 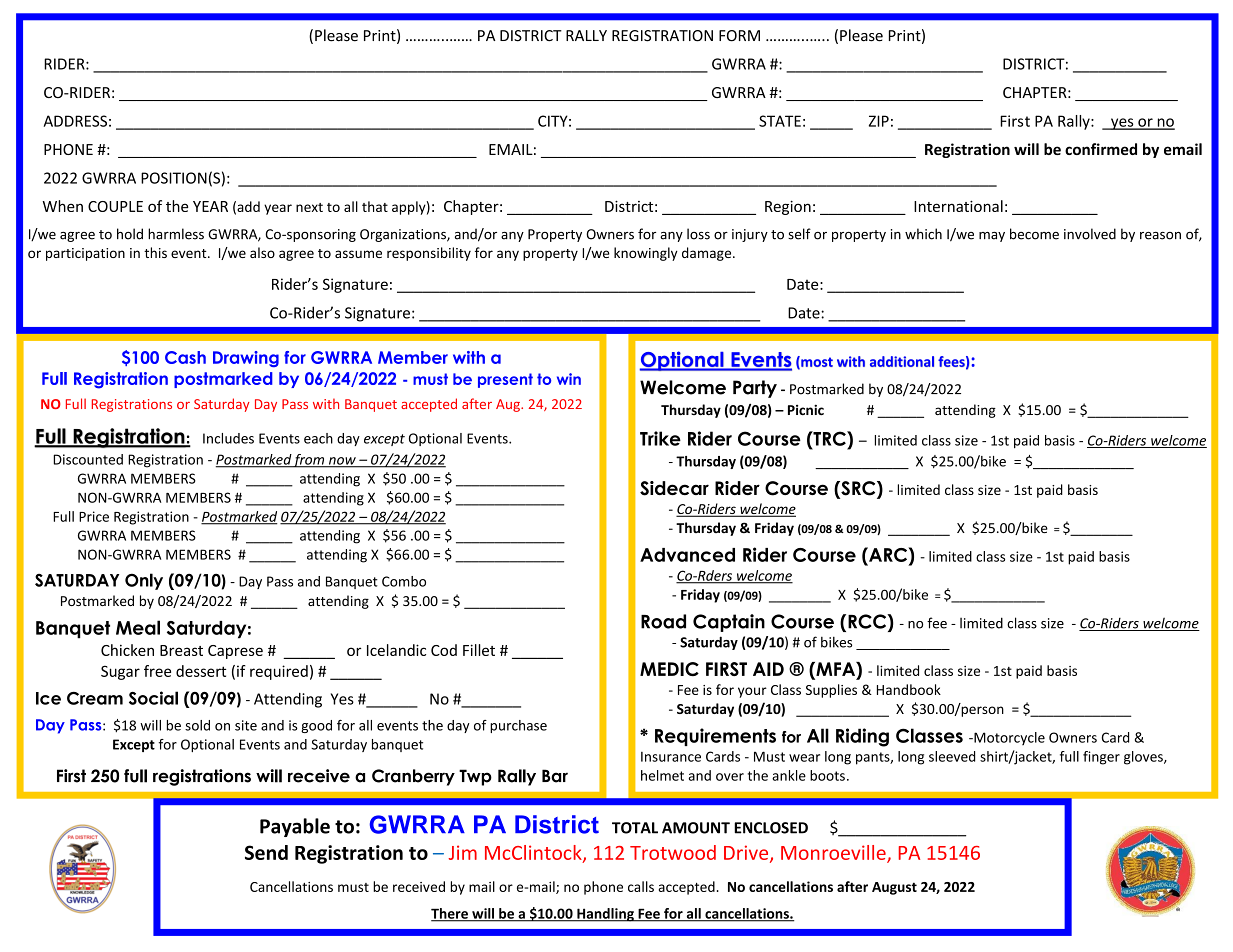 What do you see at coordinates (879, 121) in the screenshot?
I see `ZIP` at bounding box center [879, 121].
